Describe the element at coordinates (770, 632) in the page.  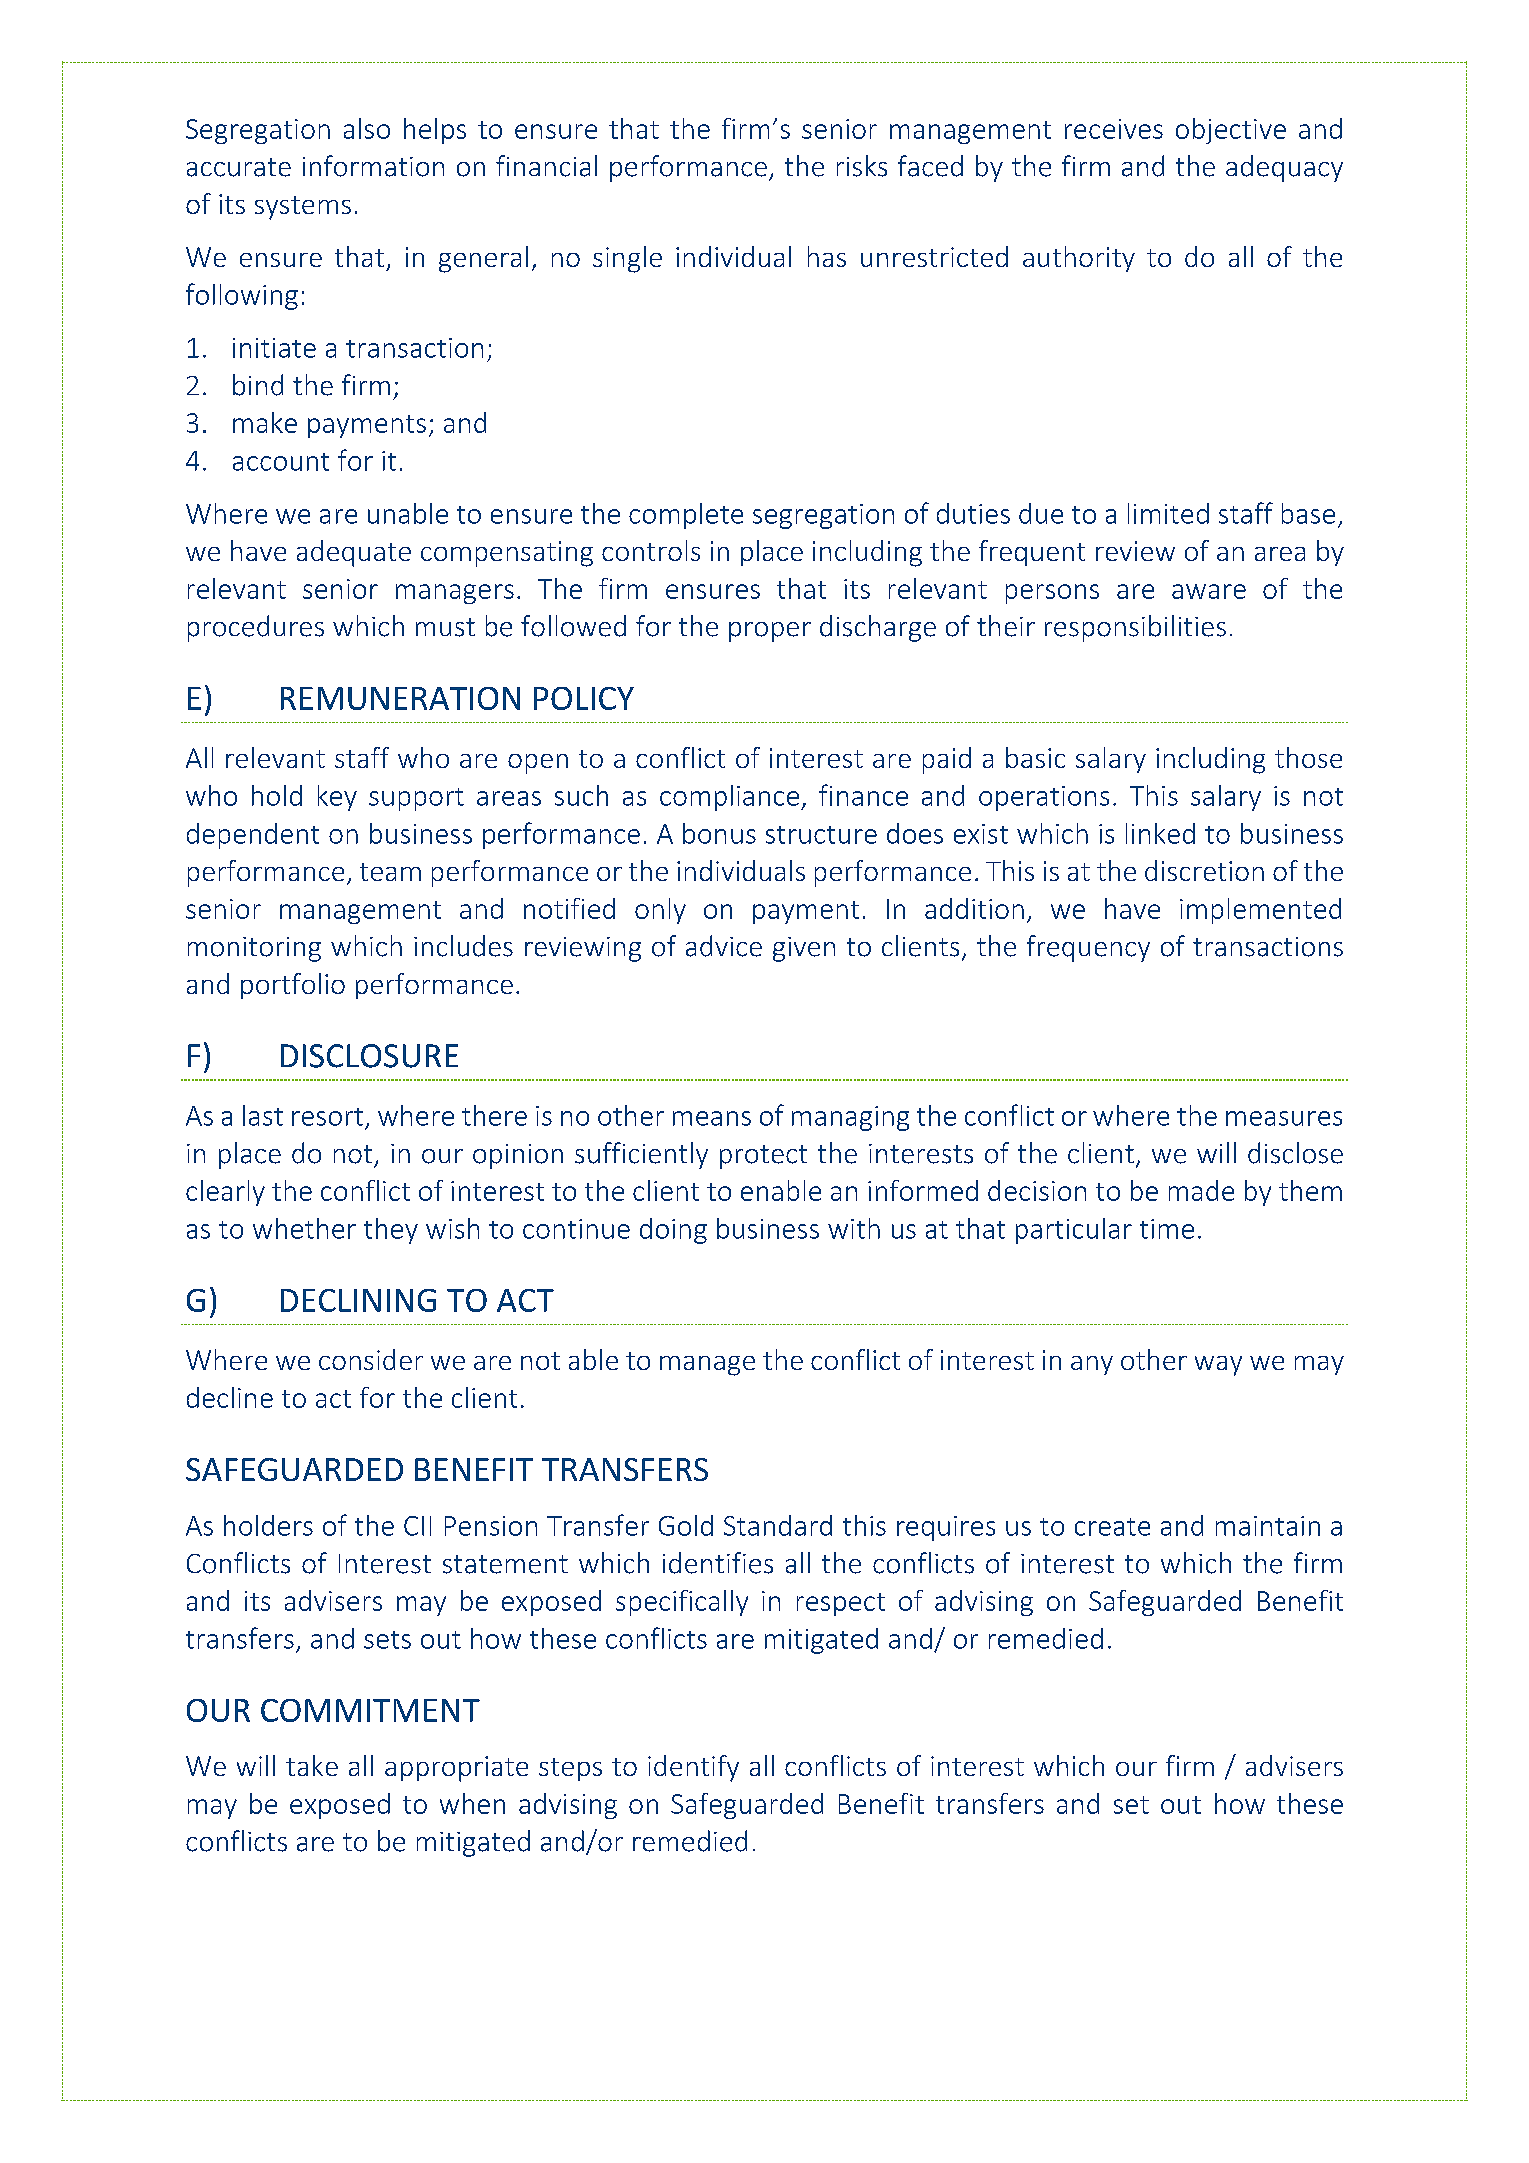
I see `proper` at that location.
